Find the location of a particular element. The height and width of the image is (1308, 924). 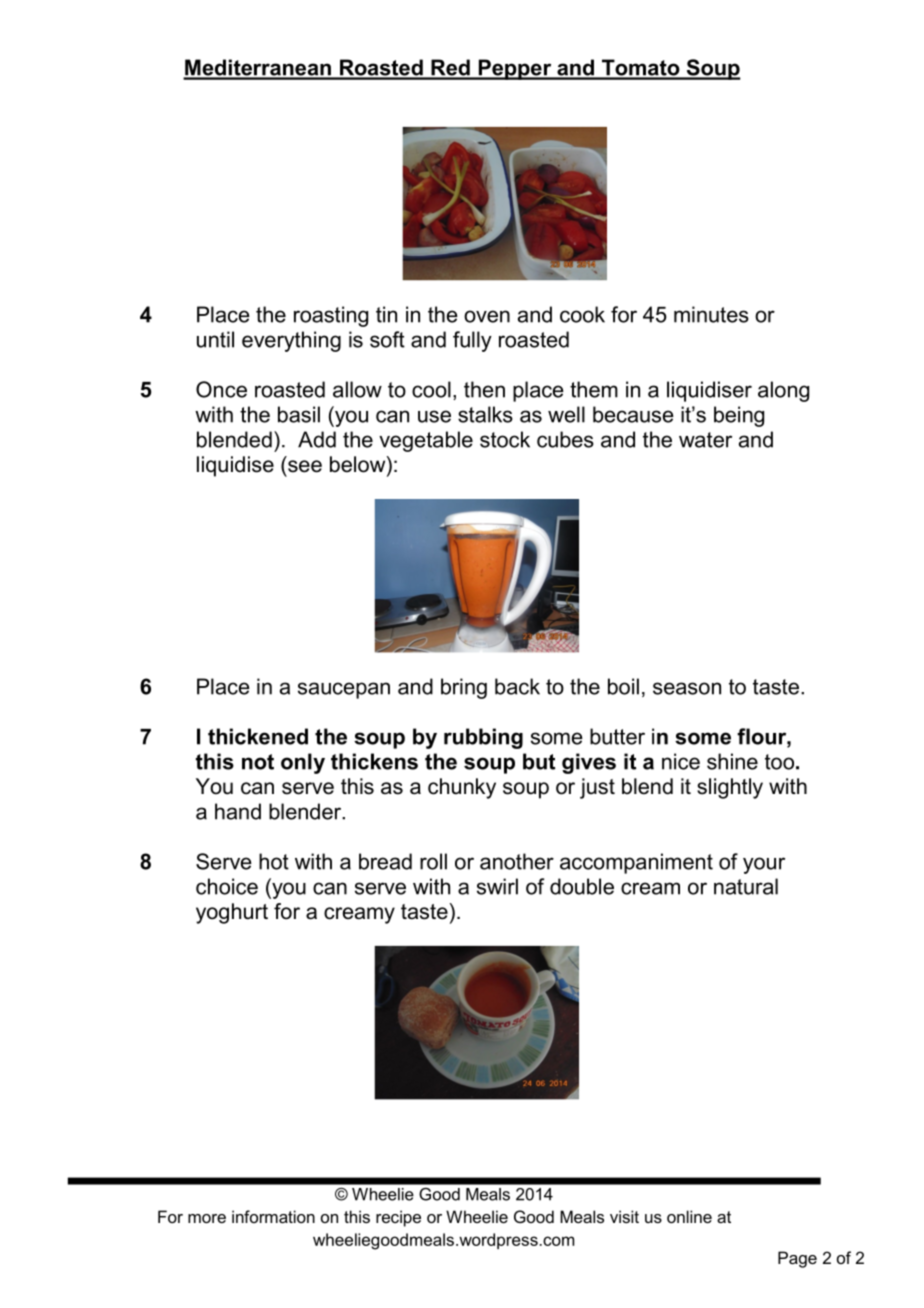

recipe is located at coordinates (398, 1218).
